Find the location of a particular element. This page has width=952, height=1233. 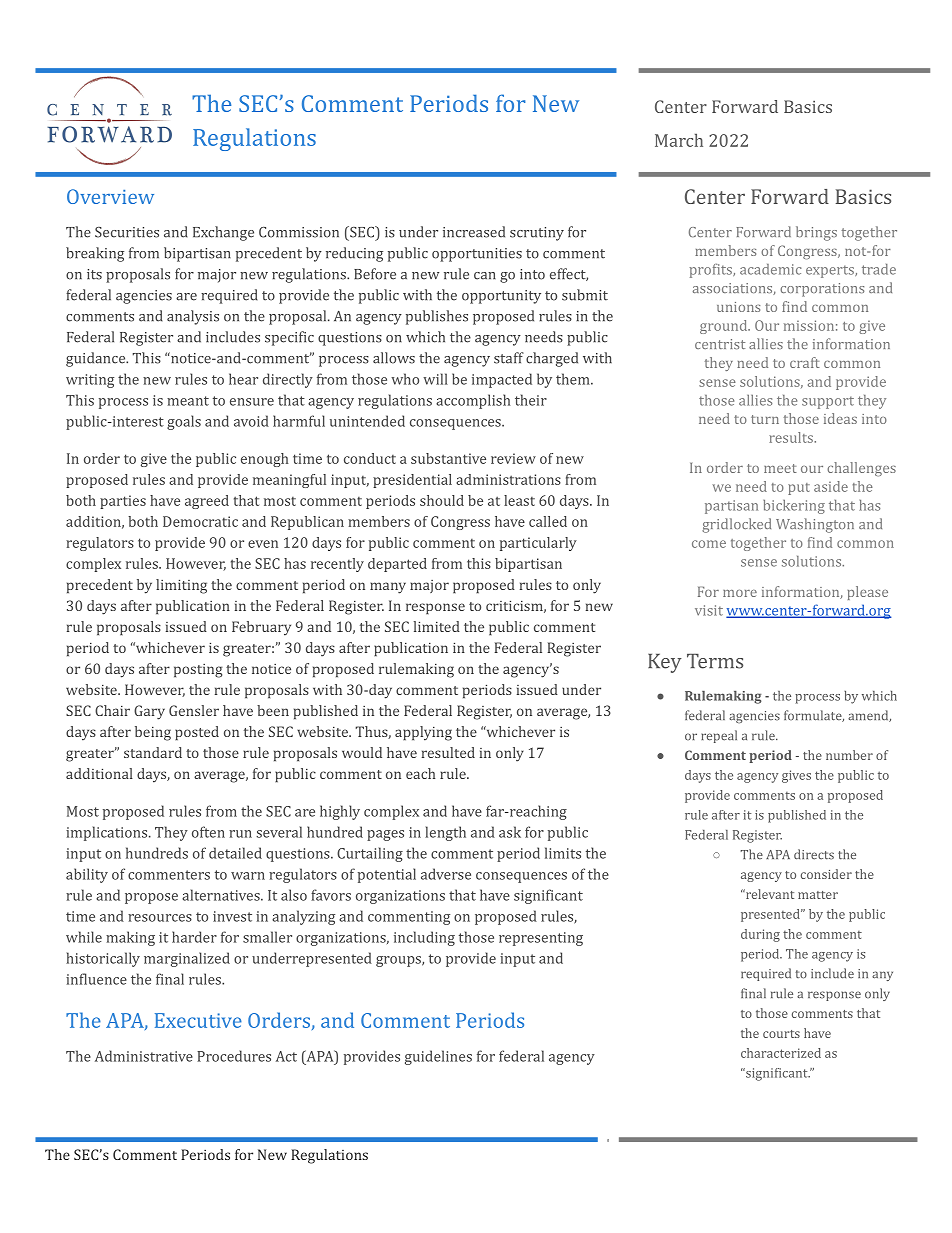

Executive is located at coordinates (198, 1020).
